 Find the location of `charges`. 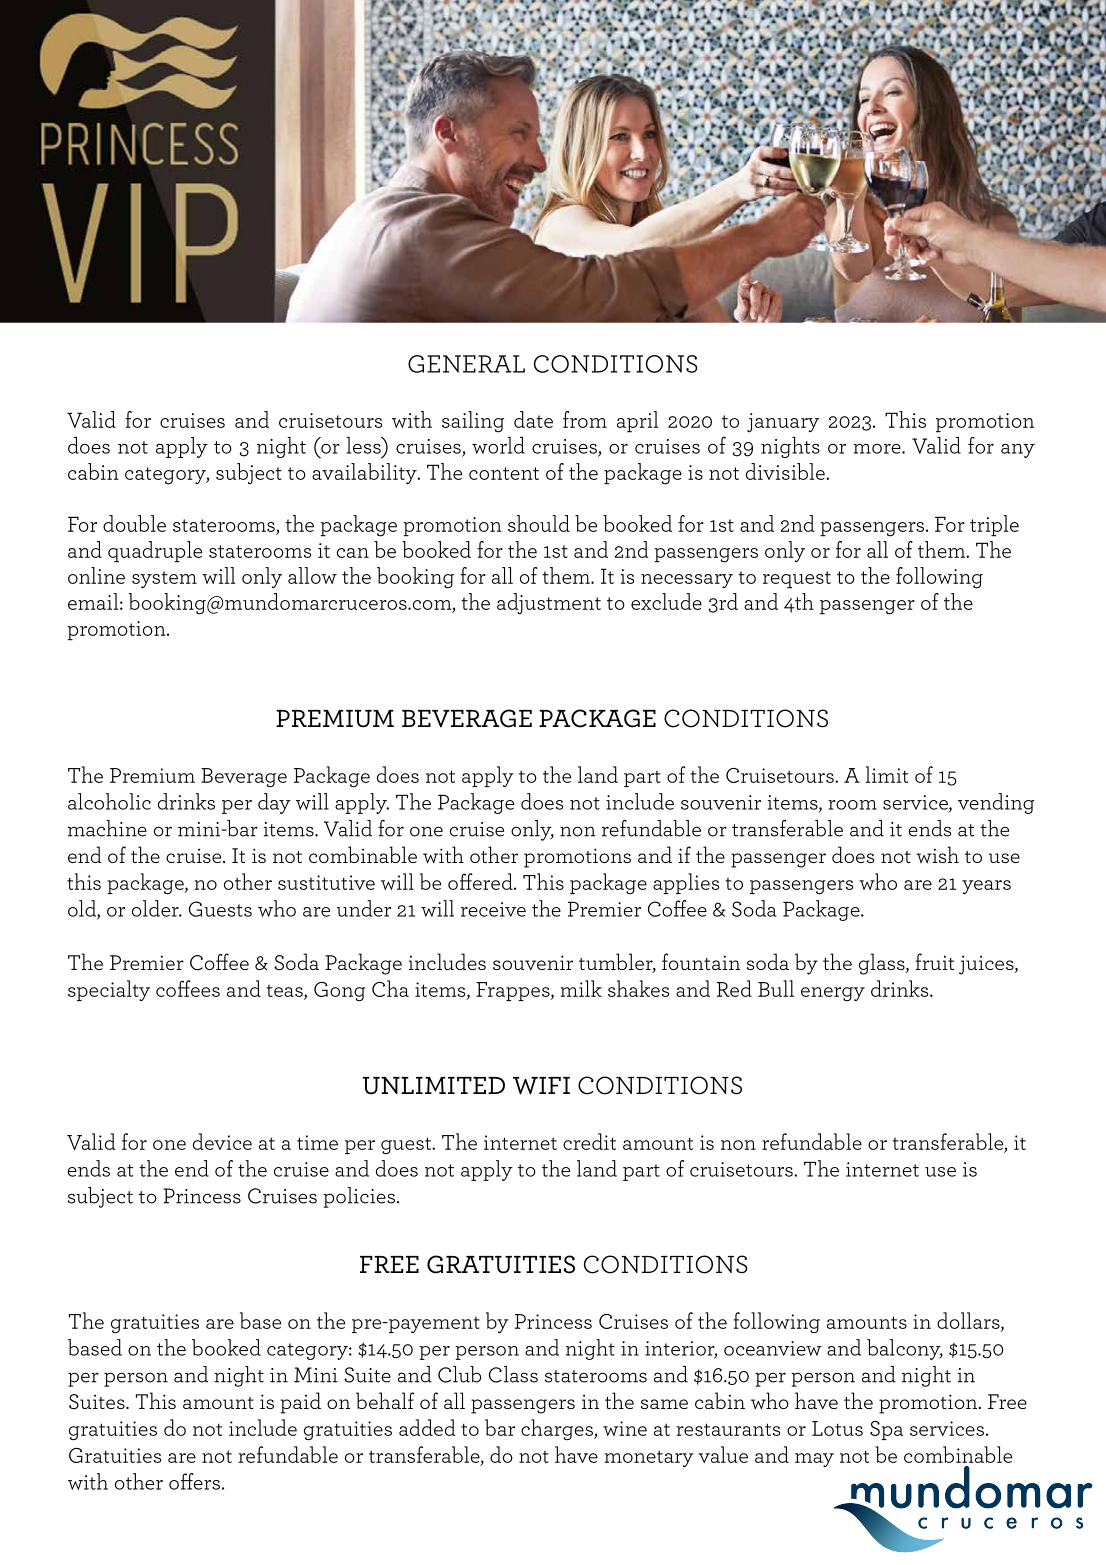

charges is located at coordinates (558, 1429).
